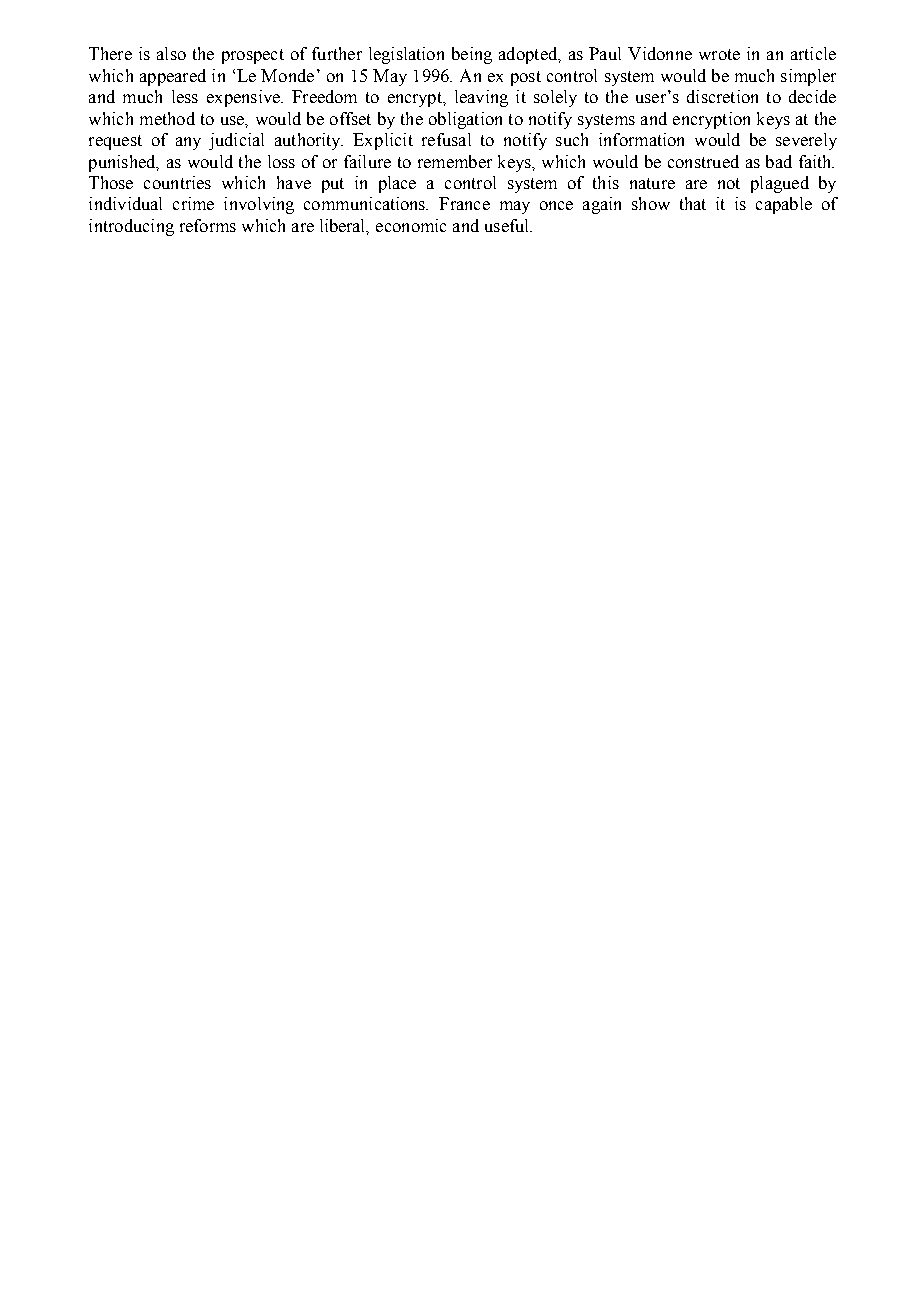 This screenshot has height=1308, width=924. What do you see at coordinates (719, 54) in the screenshot?
I see `wrote` at bounding box center [719, 54].
